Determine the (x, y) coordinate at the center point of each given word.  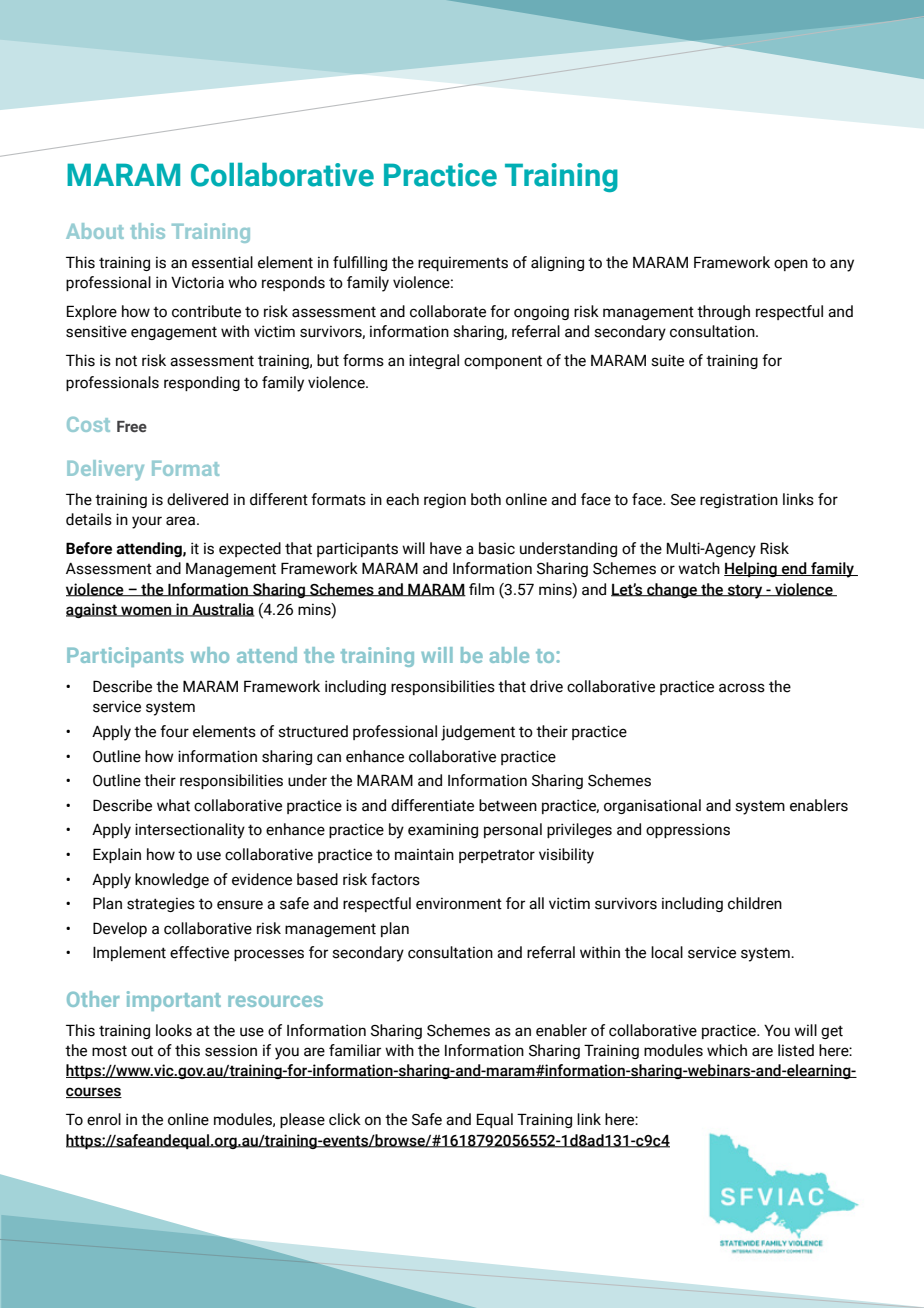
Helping (751, 569)
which (727, 1050)
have (446, 548)
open (791, 265)
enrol (104, 1119)
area (182, 521)
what (173, 805)
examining (443, 830)
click (345, 1119)
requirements (463, 263)
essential (222, 262)
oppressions (688, 830)
